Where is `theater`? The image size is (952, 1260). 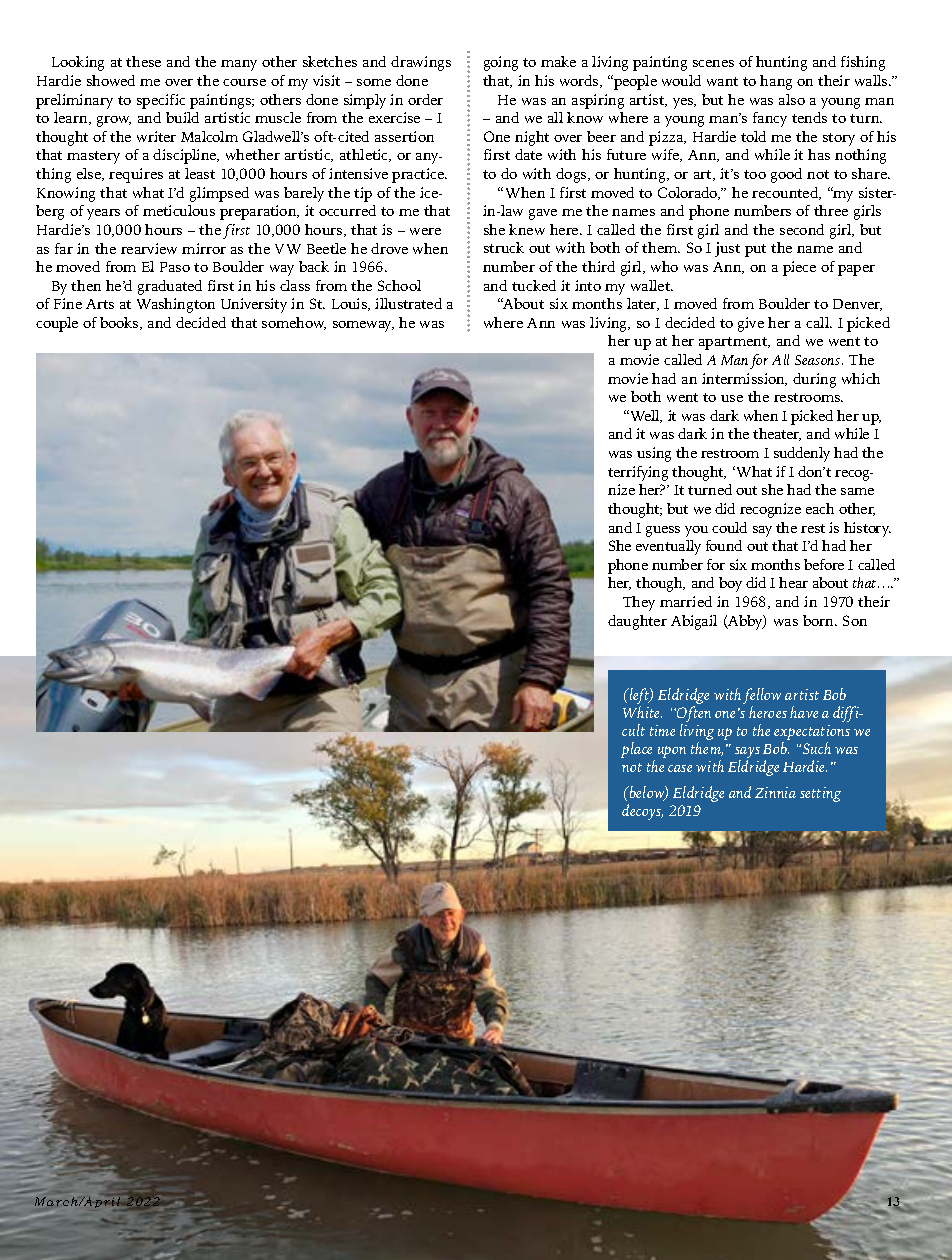 theater is located at coordinates (777, 434).
